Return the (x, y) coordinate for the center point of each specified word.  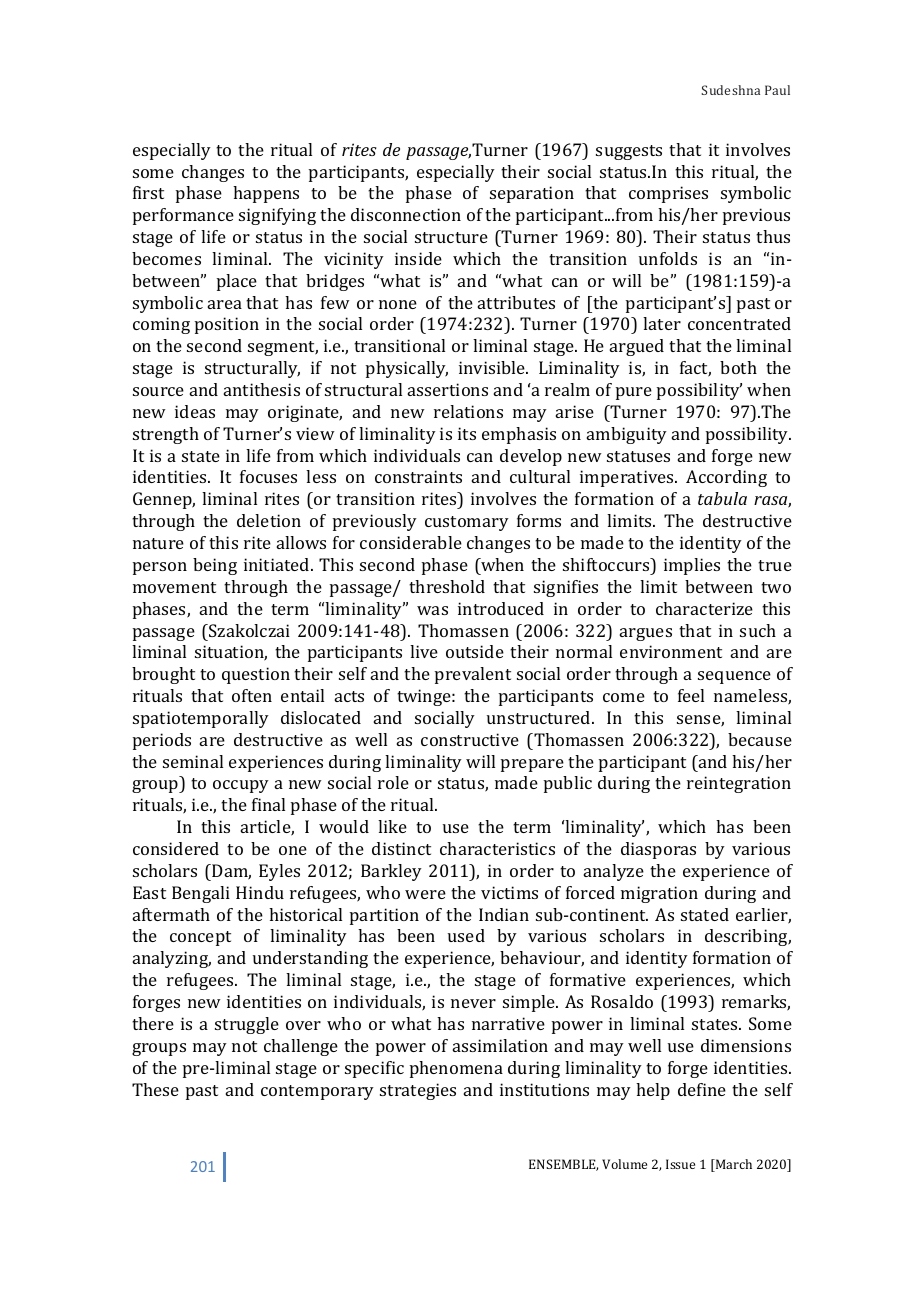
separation (532, 194)
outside (475, 651)
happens (266, 194)
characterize (704, 608)
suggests (629, 152)
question (256, 675)
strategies (418, 1091)
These (155, 1089)
